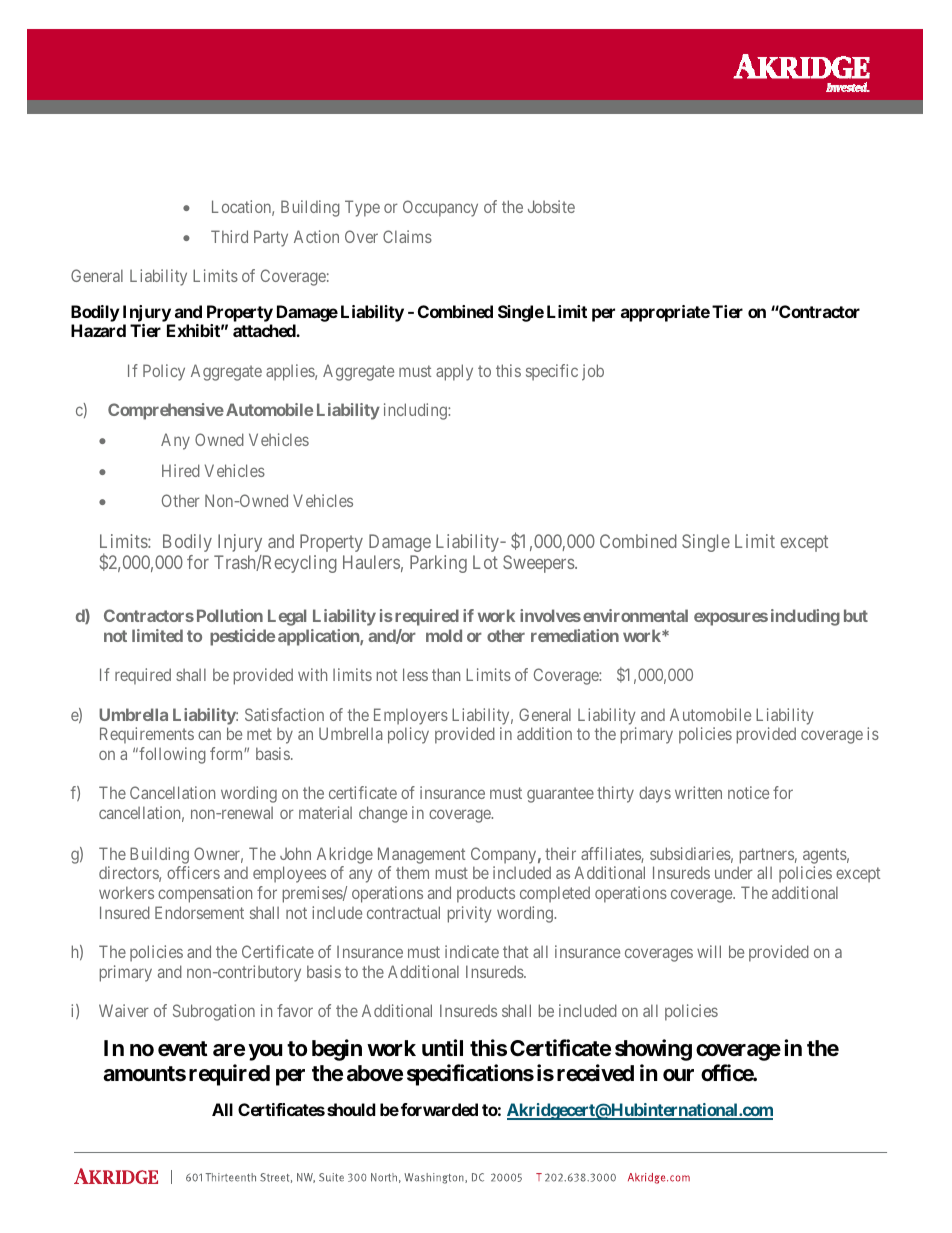 This screenshot has width=952, height=1233. I want to click on Parking, so click(438, 564).
